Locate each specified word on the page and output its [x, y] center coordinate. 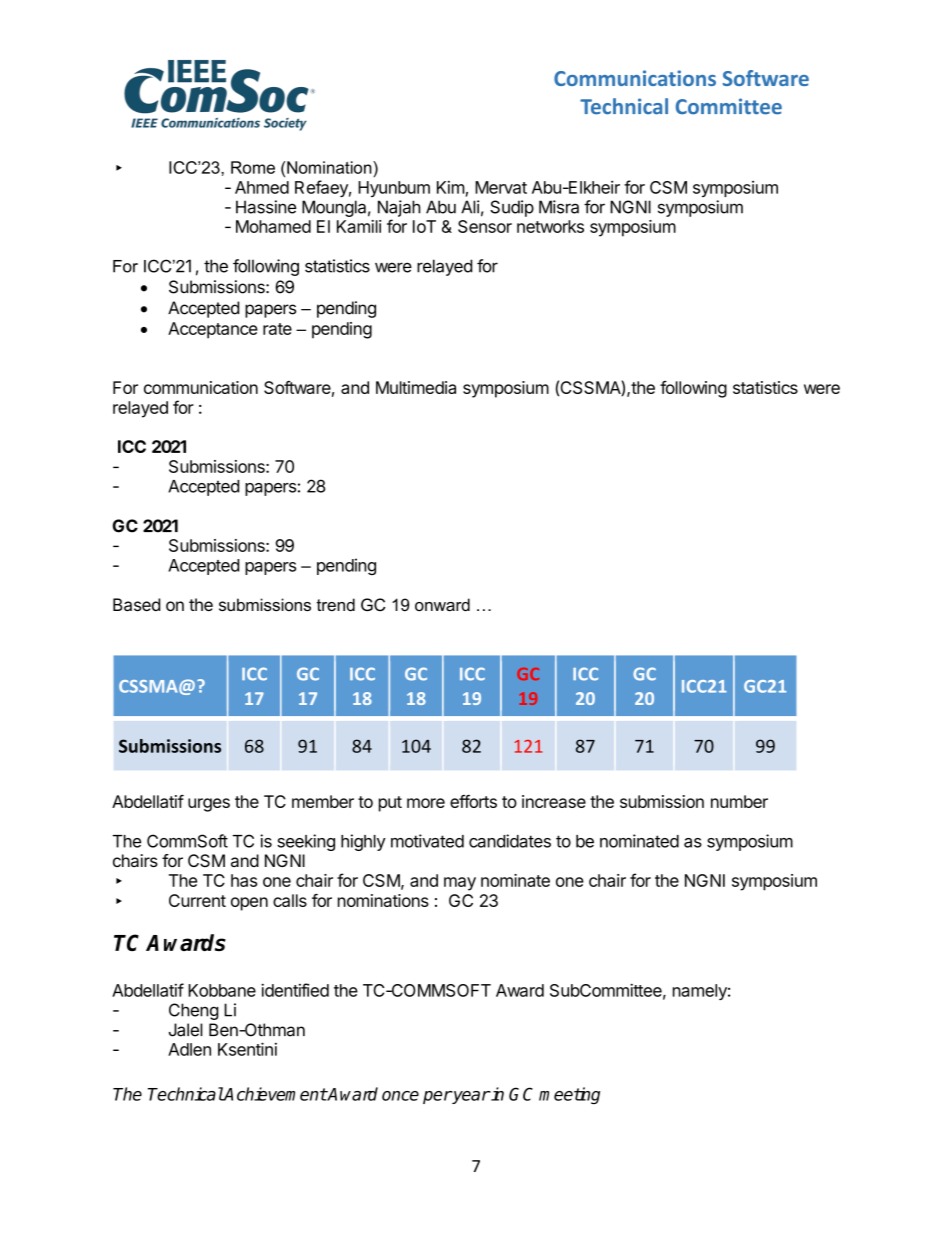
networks [550, 226]
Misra [559, 207]
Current [197, 900]
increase [554, 801]
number [739, 801]
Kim [451, 187]
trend [336, 604]
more [426, 803]
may [460, 884]
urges [209, 805]
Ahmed [262, 187]
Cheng [194, 1011]
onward [442, 604]
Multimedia [416, 387]
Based [136, 604]
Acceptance [213, 330]
